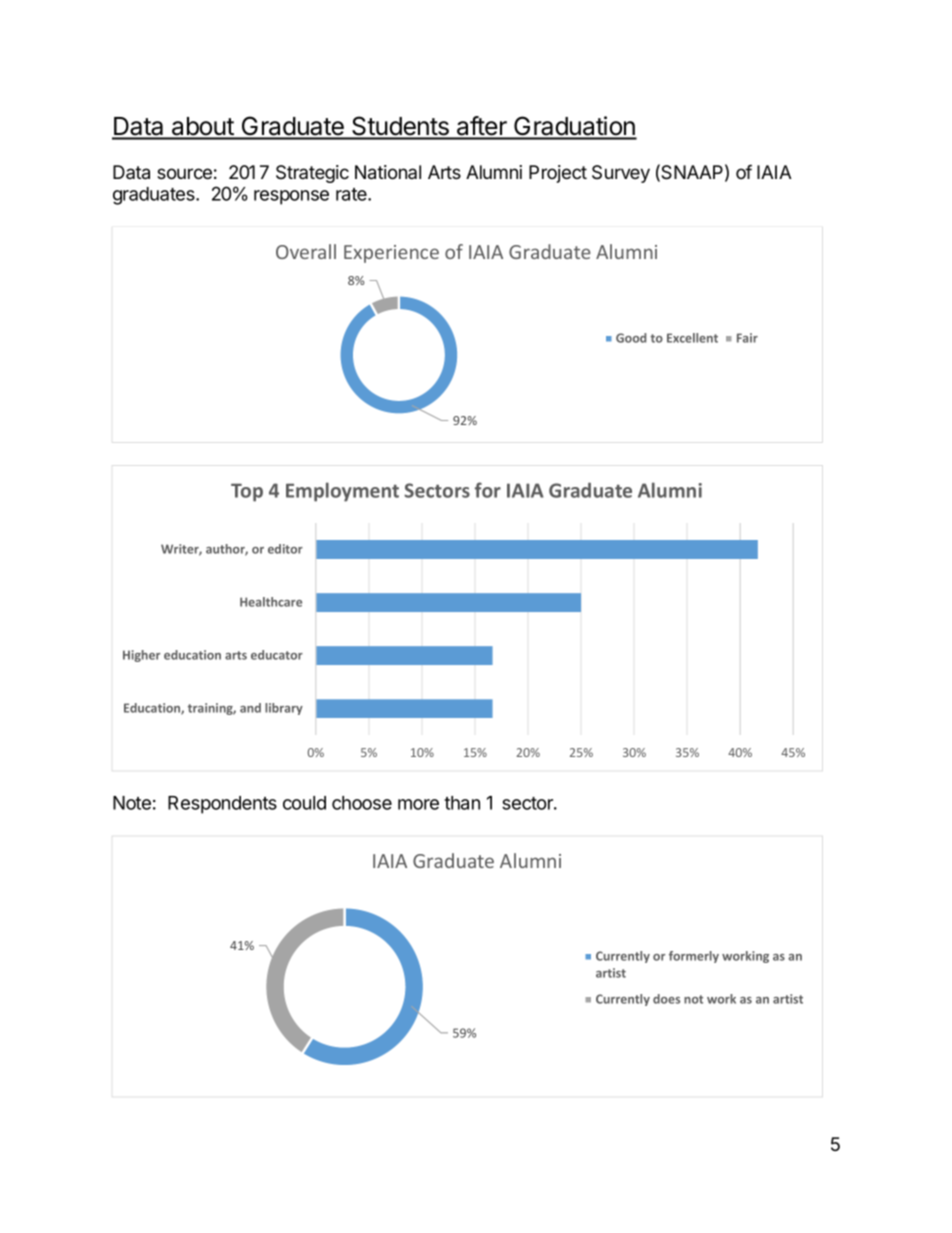  Describe the element at coordinates (621, 174) in the screenshot. I see `Survey` at that location.
